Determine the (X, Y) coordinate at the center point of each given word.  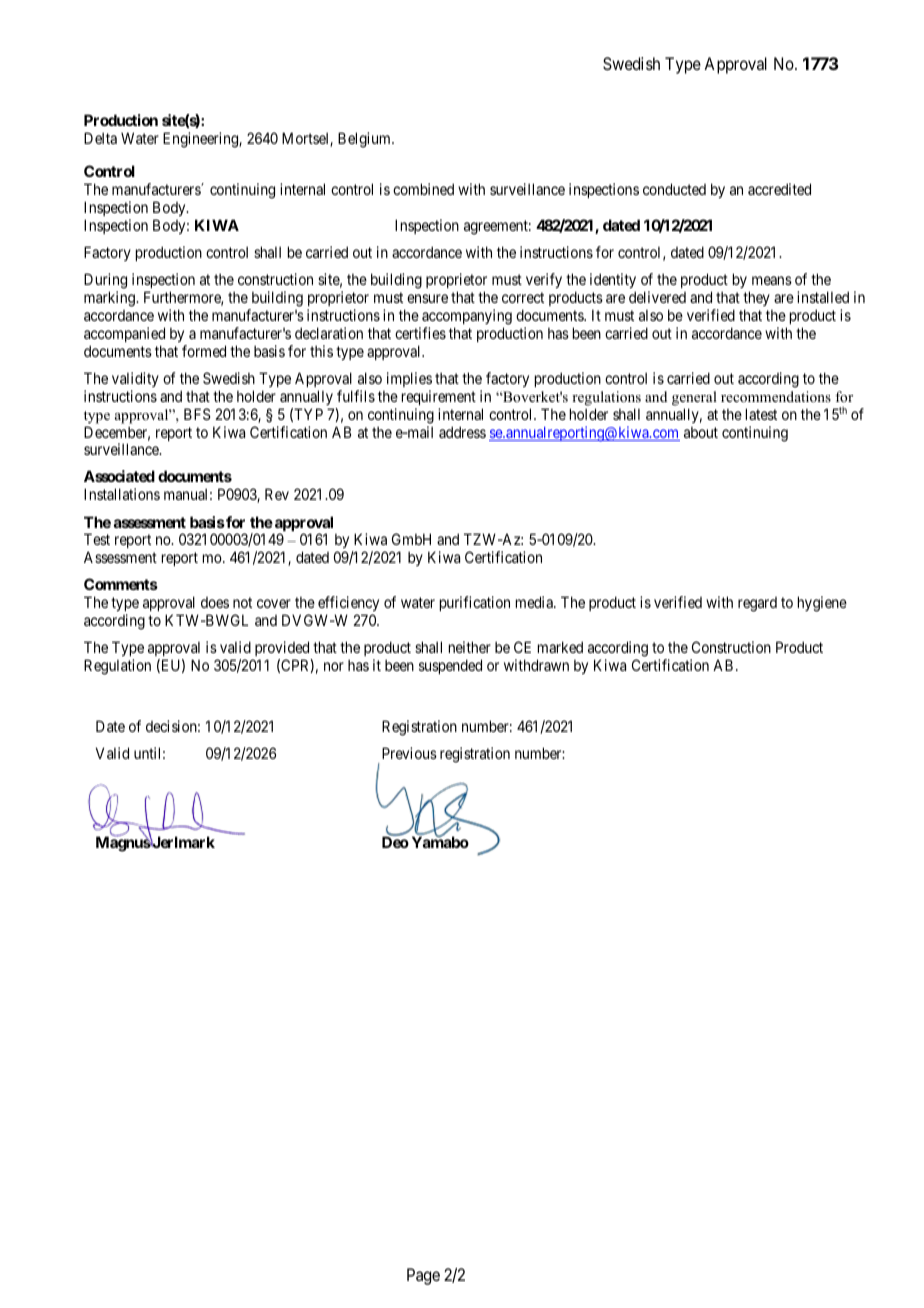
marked (560, 647)
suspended (450, 666)
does (215, 602)
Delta (100, 138)
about (701, 432)
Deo (395, 842)
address (462, 432)
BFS (197, 414)
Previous (409, 753)
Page (423, 1276)
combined (423, 189)
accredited (779, 189)
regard (757, 604)
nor (334, 666)
